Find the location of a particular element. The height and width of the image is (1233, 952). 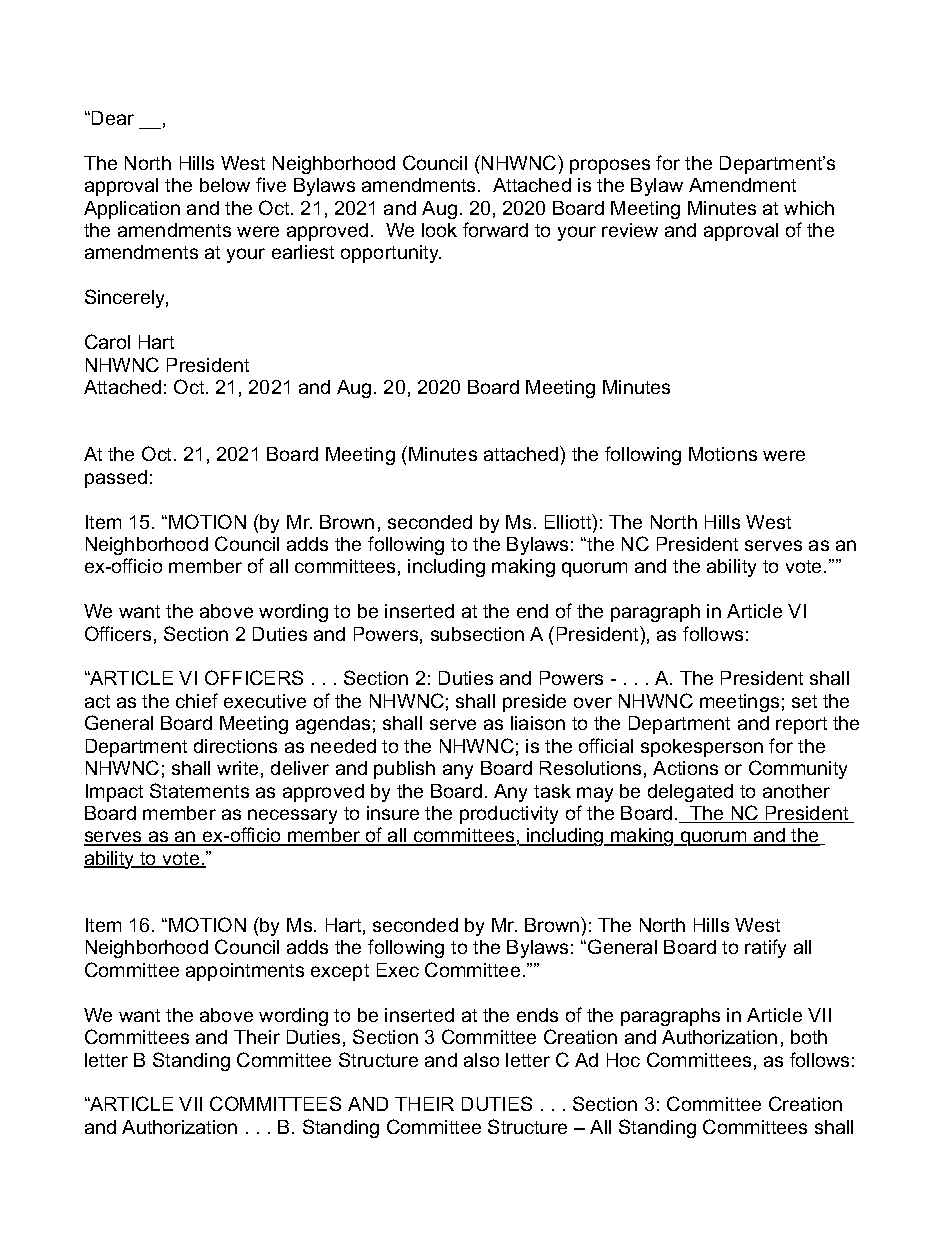

proposes is located at coordinates (610, 166).
